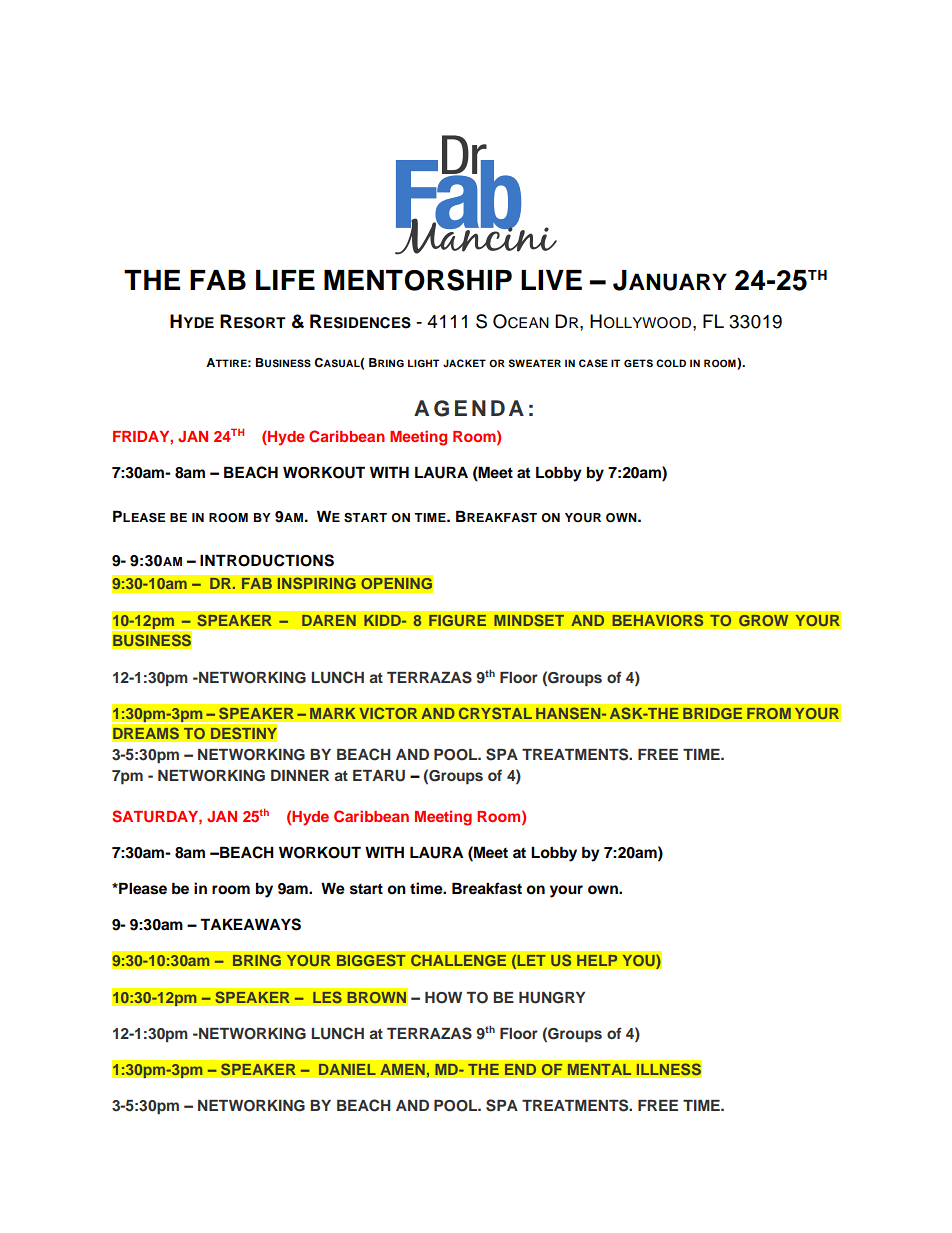 This document has width=952, height=1233. I want to click on MINDSET, so click(529, 620).
